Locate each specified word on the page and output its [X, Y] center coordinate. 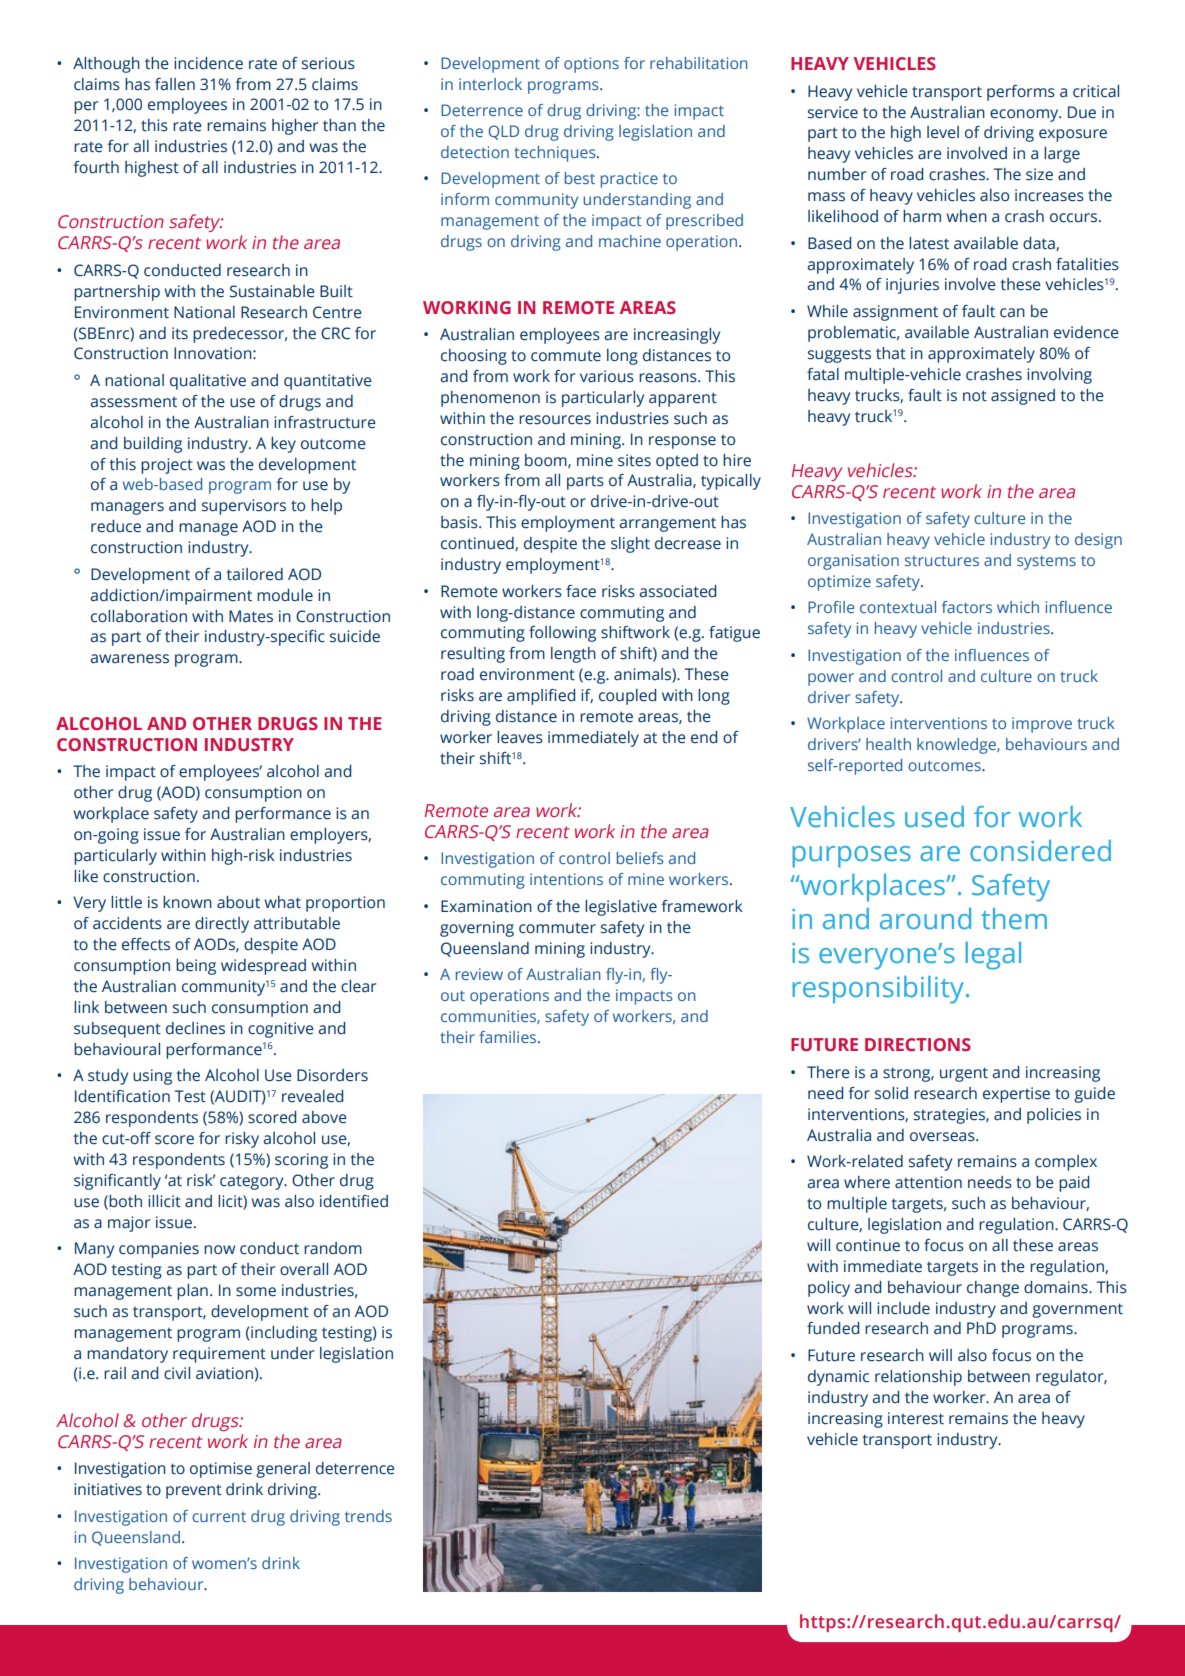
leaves [520, 737]
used [934, 817]
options [591, 65]
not [975, 396]
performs [1021, 93]
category [253, 1182]
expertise [1016, 1095]
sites [634, 460]
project [167, 466]
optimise [221, 1470]
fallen [175, 84]
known [187, 902]
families [509, 1037]
